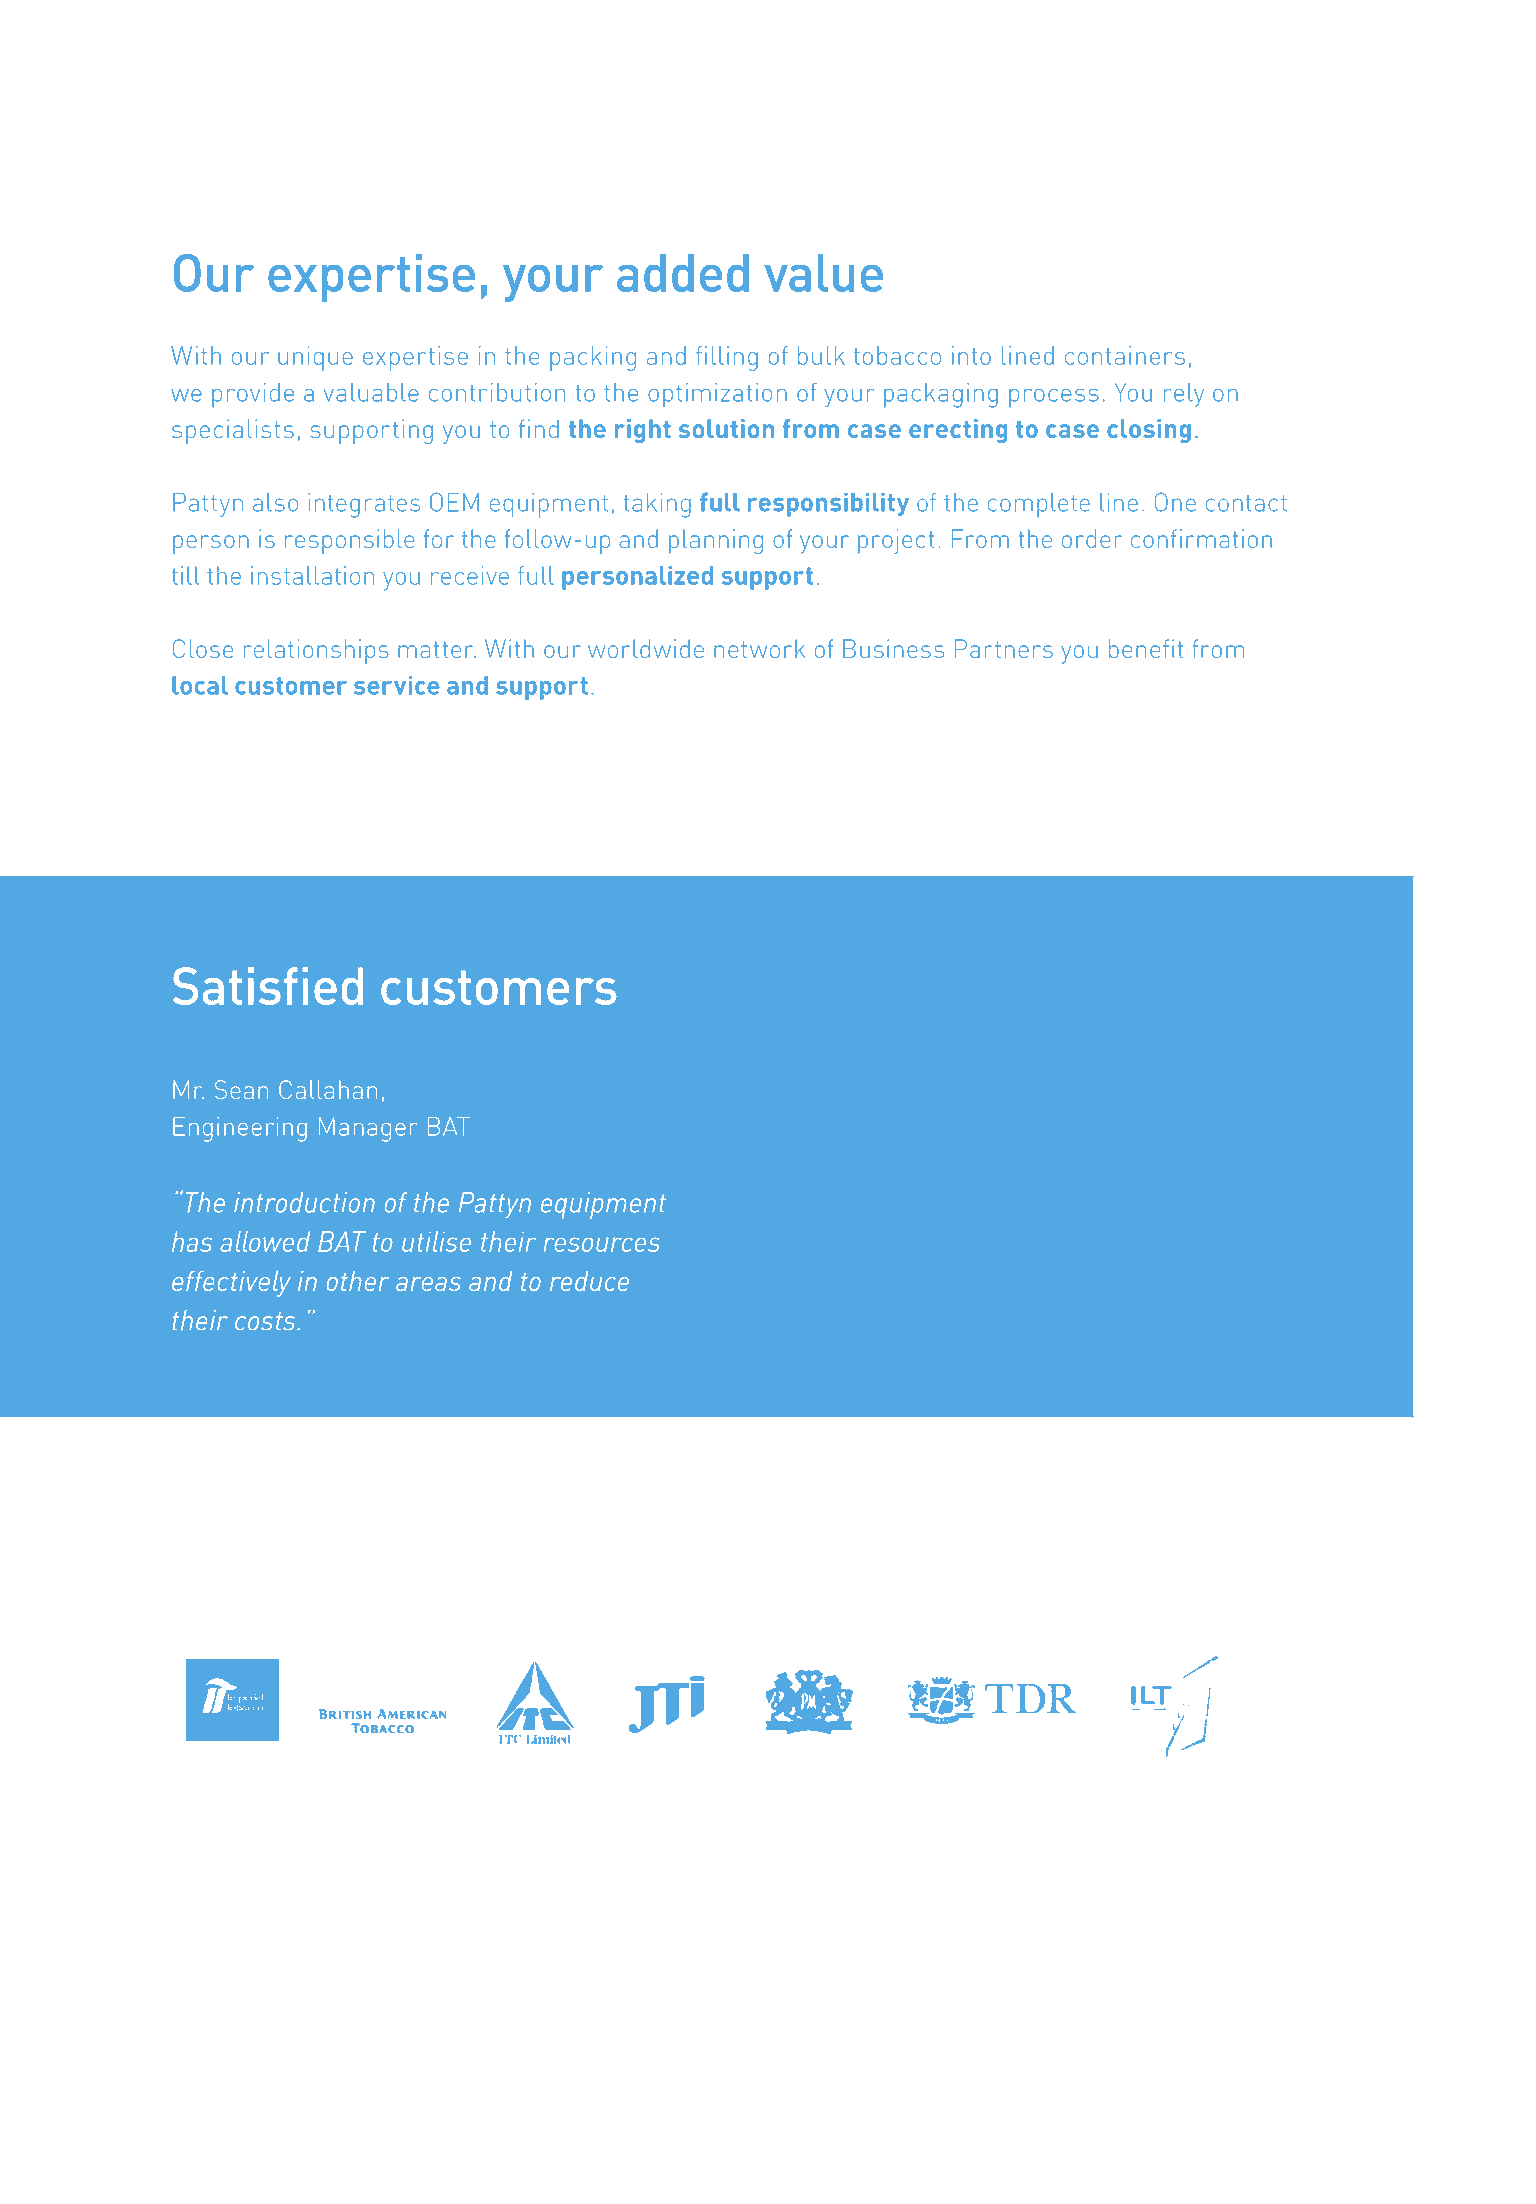 This screenshot has width=1536, height=2204. I want to click on other, so click(358, 1281).
